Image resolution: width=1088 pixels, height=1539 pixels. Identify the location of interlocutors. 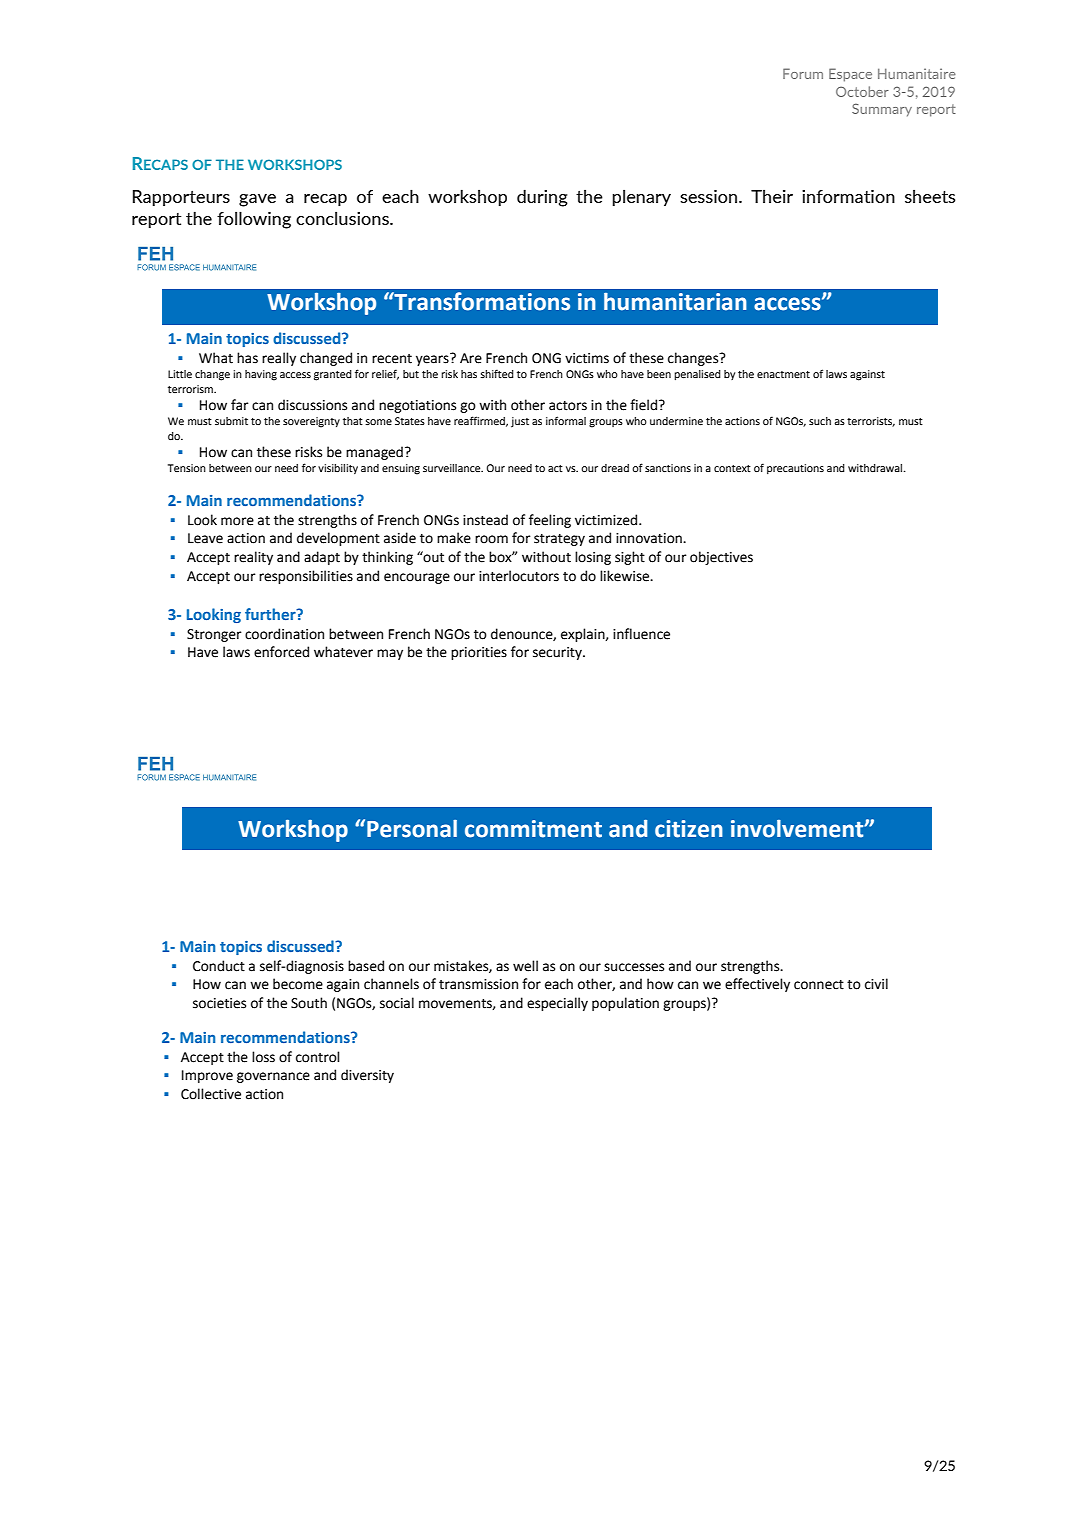
(519, 576).
